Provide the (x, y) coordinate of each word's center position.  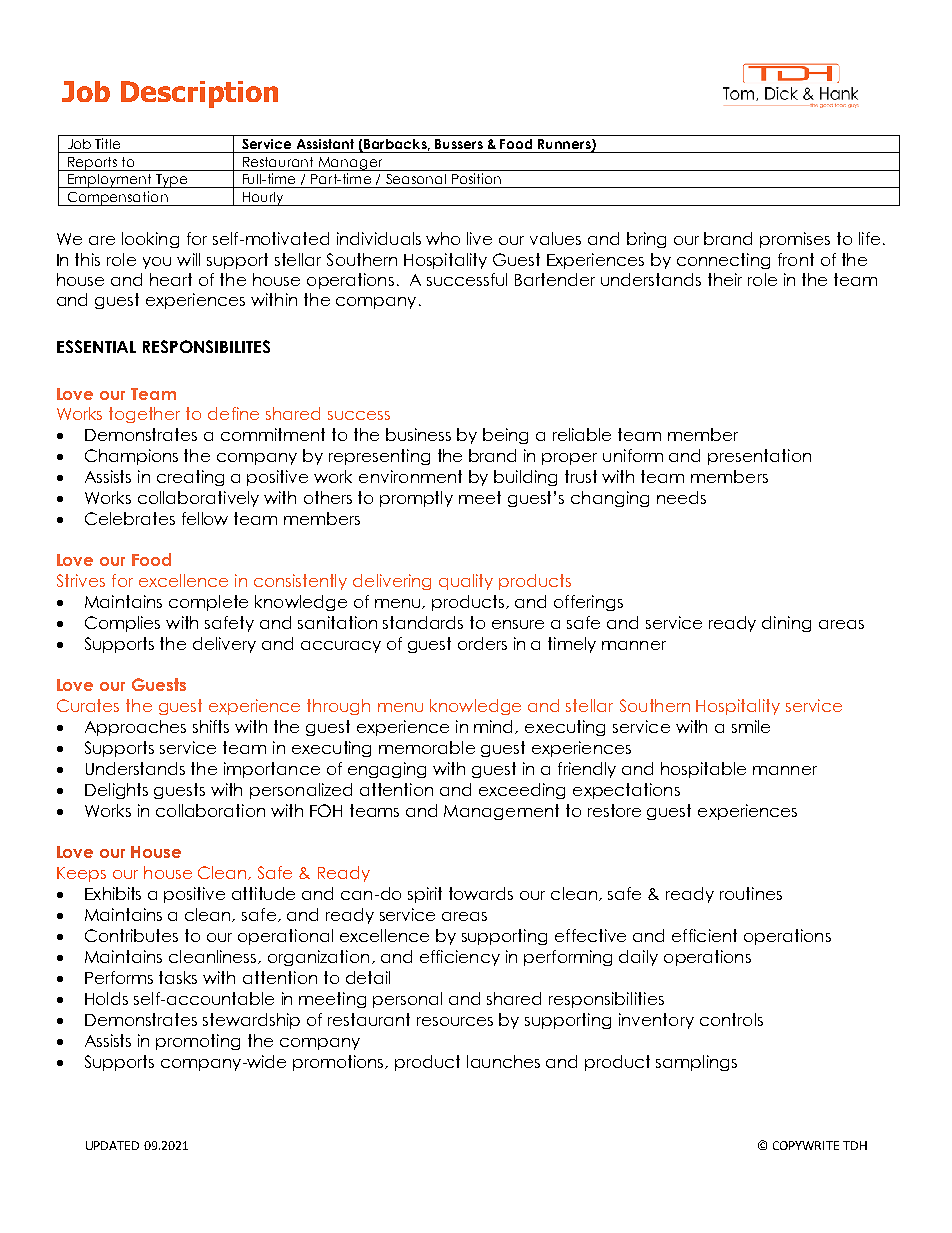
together (144, 415)
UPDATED (112, 1145)
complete (208, 603)
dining (786, 624)
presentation (759, 457)
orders (482, 643)
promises (795, 240)
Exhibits (113, 893)
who (443, 238)
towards (481, 893)
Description (199, 94)
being (505, 436)
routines (751, 893)
